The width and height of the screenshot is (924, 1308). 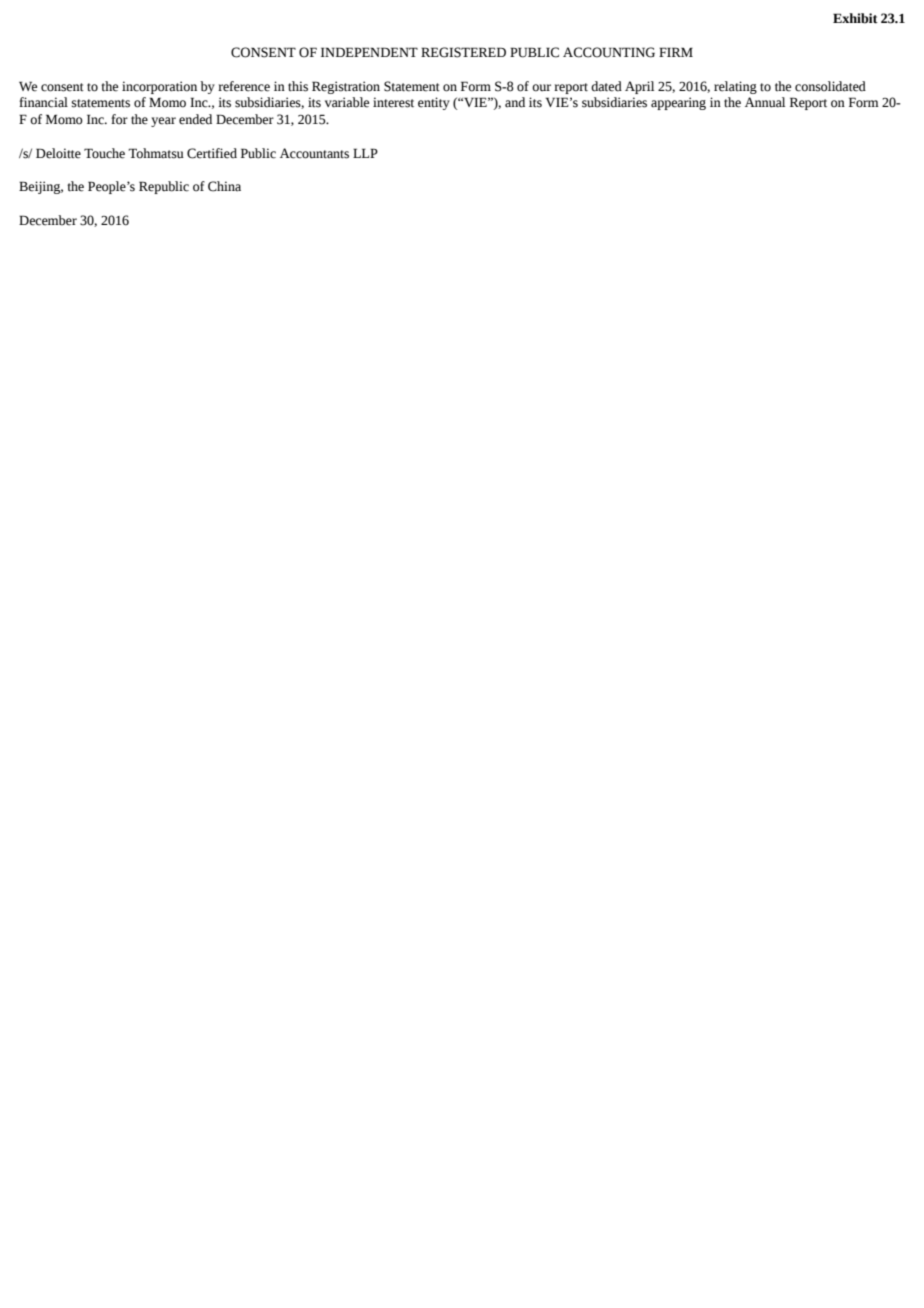 I want to click on LLP, so click(x=365, y=153).
